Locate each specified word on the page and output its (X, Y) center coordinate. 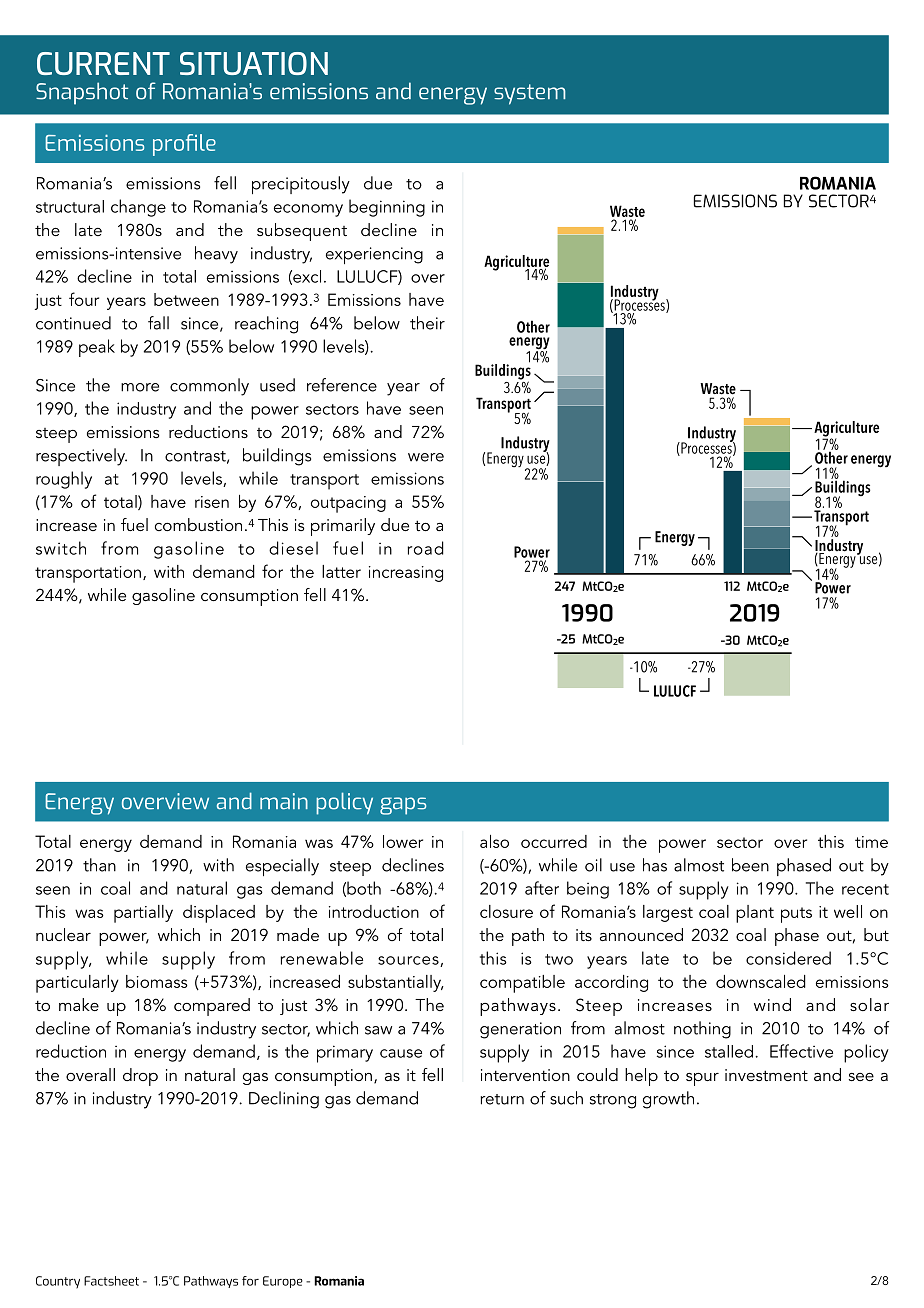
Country (58, 1282)
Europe (283, 1282)
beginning (387, 208)
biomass (157, 981)
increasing (406, 574)
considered (788, 958)
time (871, 842)
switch (61, 548)
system (530, 94)
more (140, 387)
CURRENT (103, 63)
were (426, 457)
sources (409, 961)
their (427, 323)
